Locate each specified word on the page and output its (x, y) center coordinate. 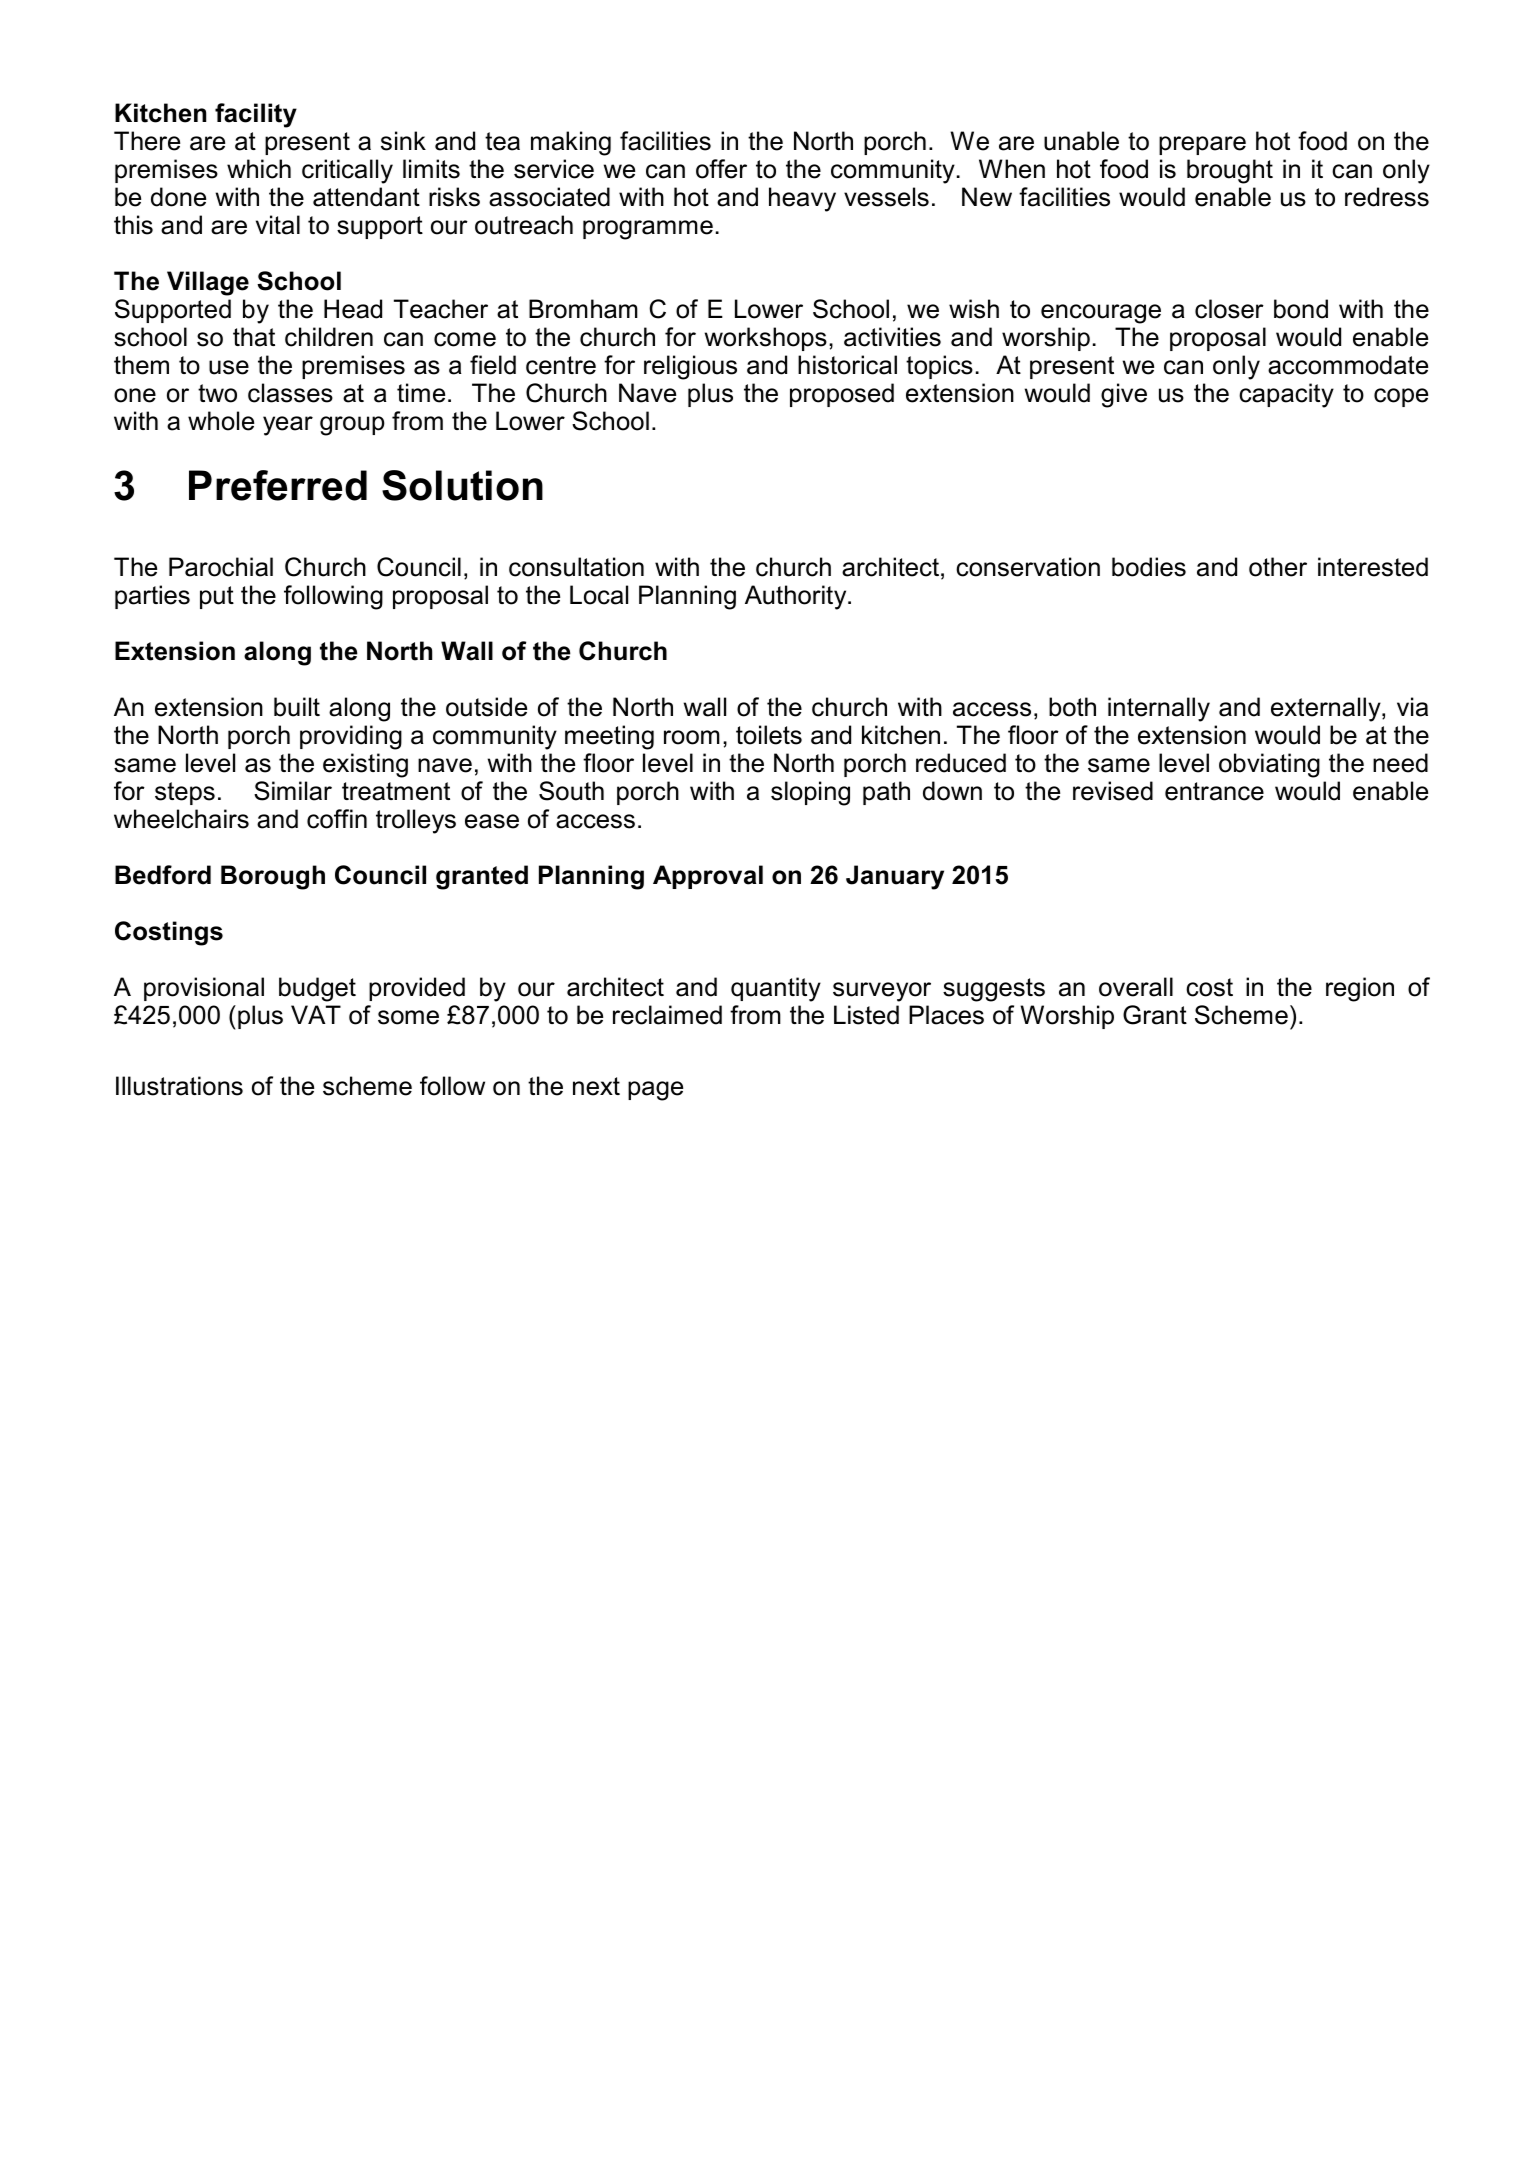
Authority (797, 597)
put (217, 597)
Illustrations (179, 1086)
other (1278, 567)
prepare (1202, 145)
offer (721, 169)
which (259, 169)
